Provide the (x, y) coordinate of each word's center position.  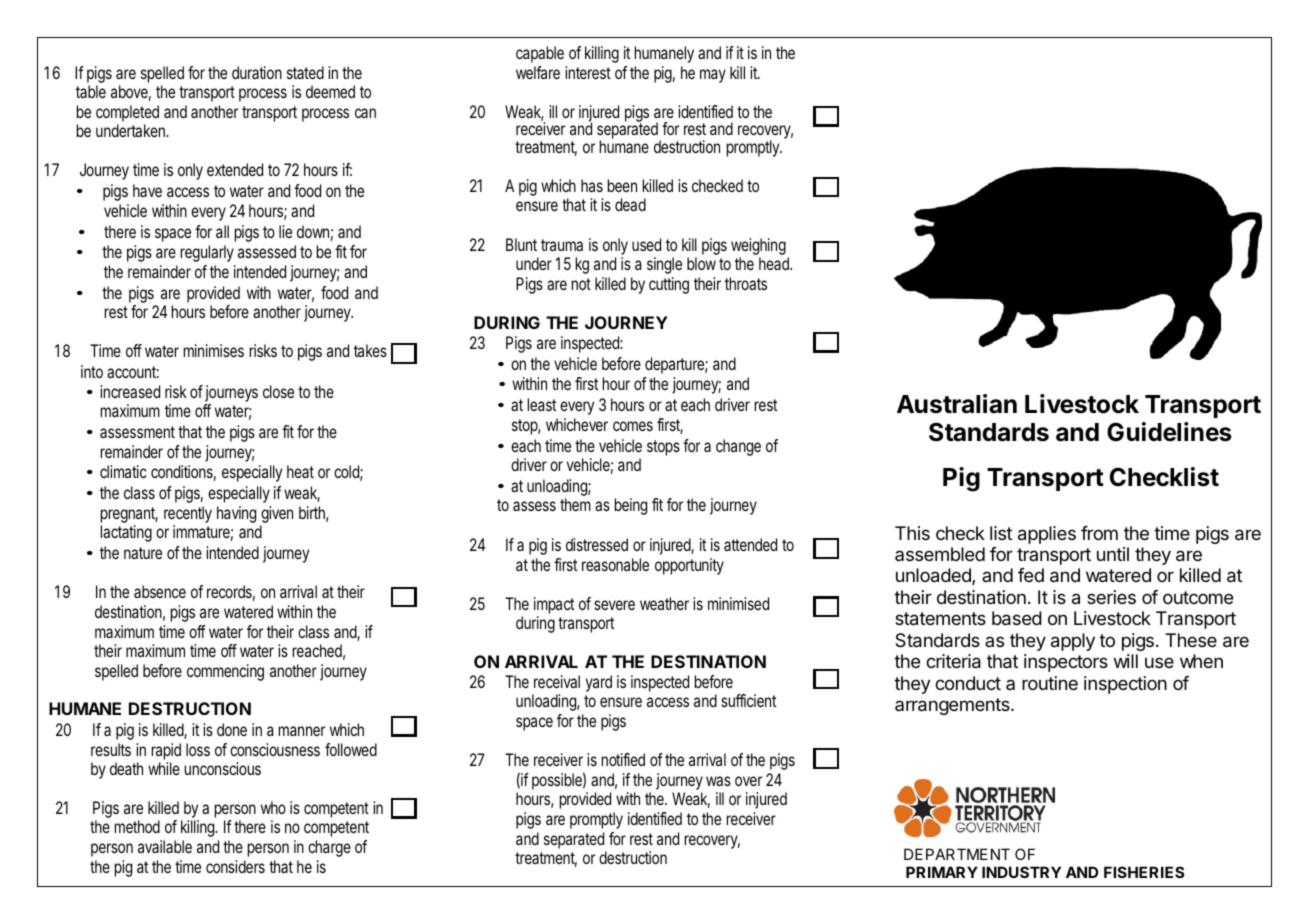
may (713, 76)
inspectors (1066, 663)
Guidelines (1169, 432)
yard (599, 683)
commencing (225, 672)
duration (257, 72)
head (775, 263)
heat (300, 471)
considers (235, 866)
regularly (207, 253)
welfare (538, 72)
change (738, 447)
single (664, 265)
